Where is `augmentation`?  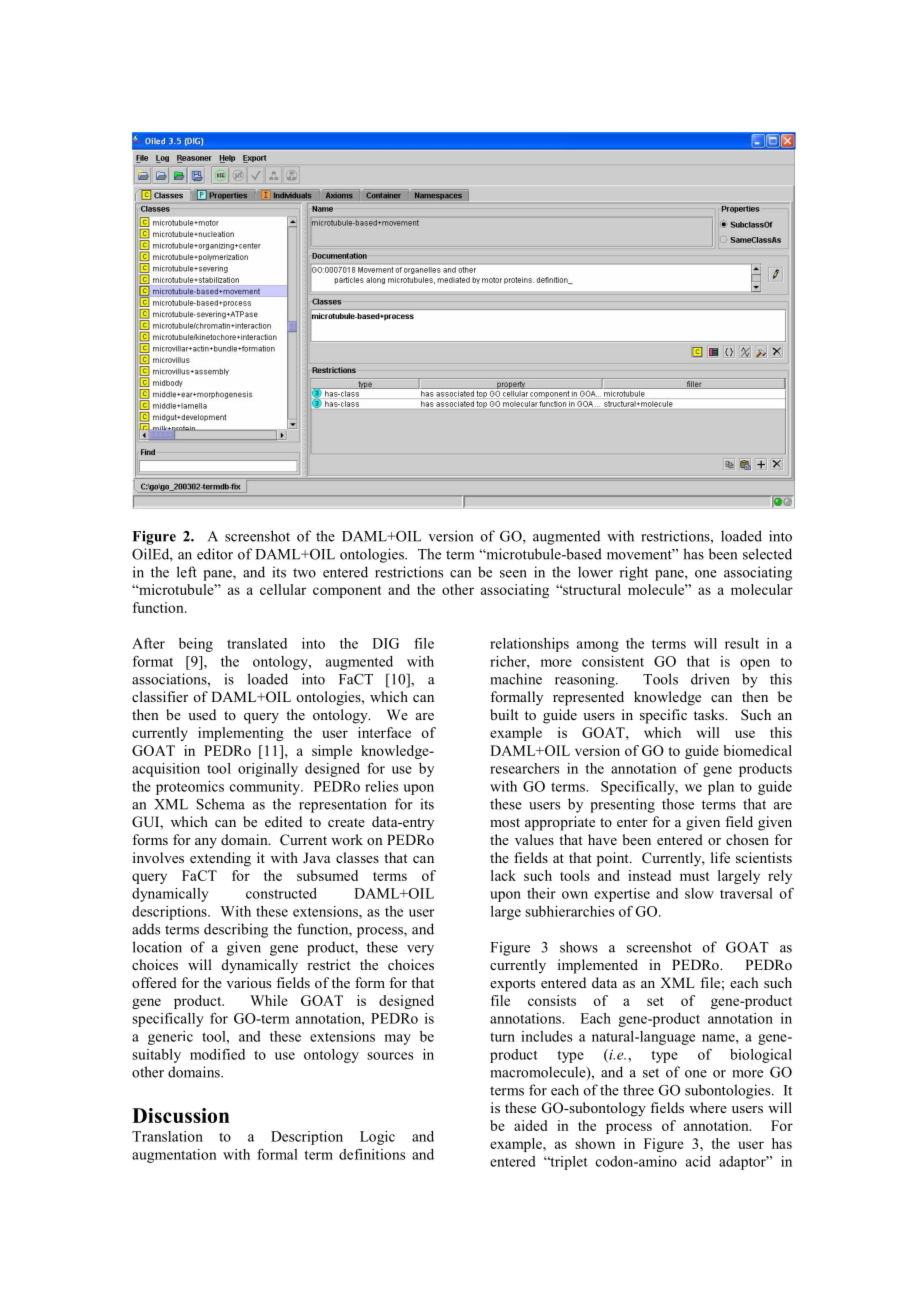 augmentation is located at coordinates (174, 1156).
